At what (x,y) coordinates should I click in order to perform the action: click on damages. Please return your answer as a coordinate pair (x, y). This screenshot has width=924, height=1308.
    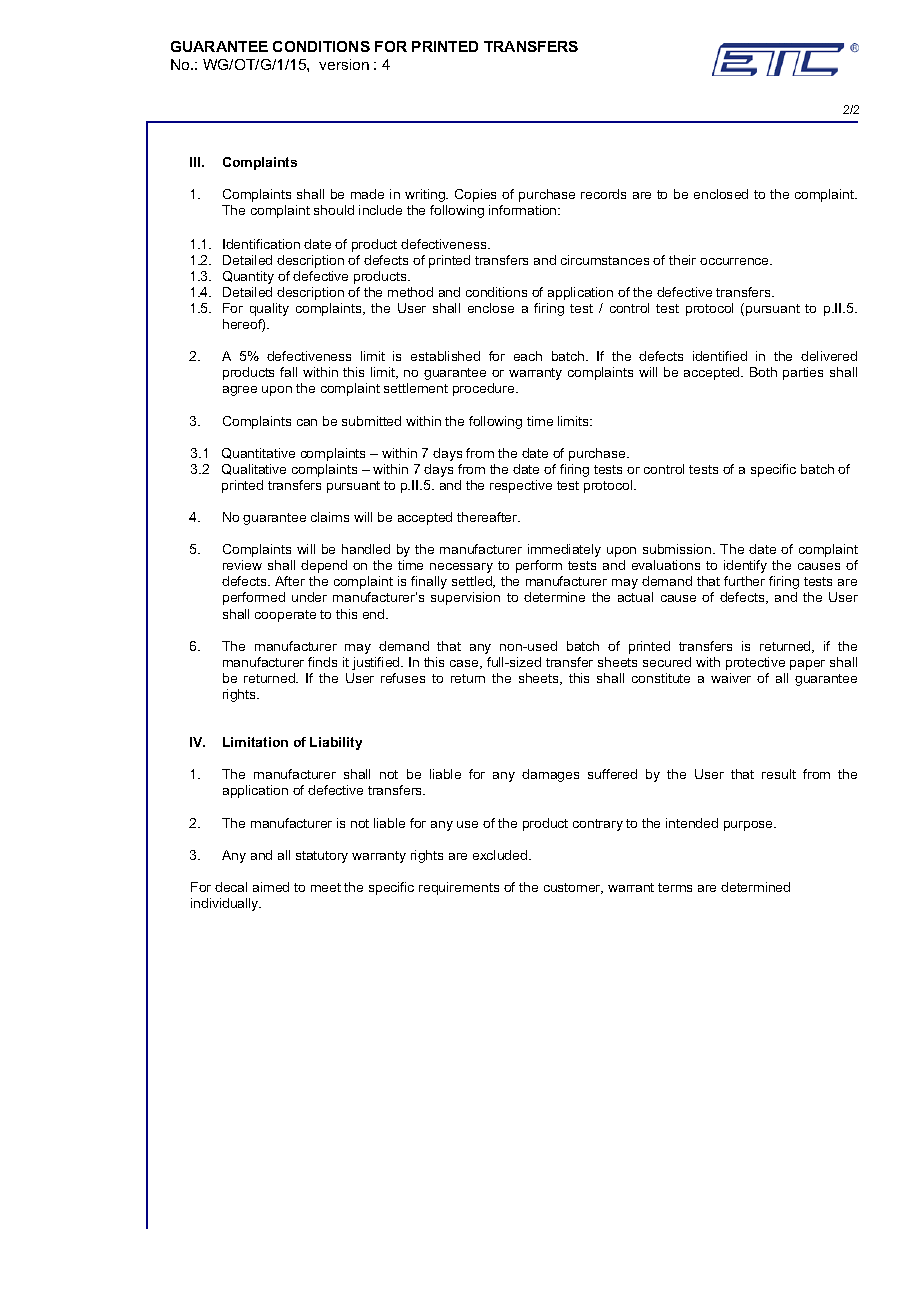
    Looking at the image, I should click on (550, 775).
